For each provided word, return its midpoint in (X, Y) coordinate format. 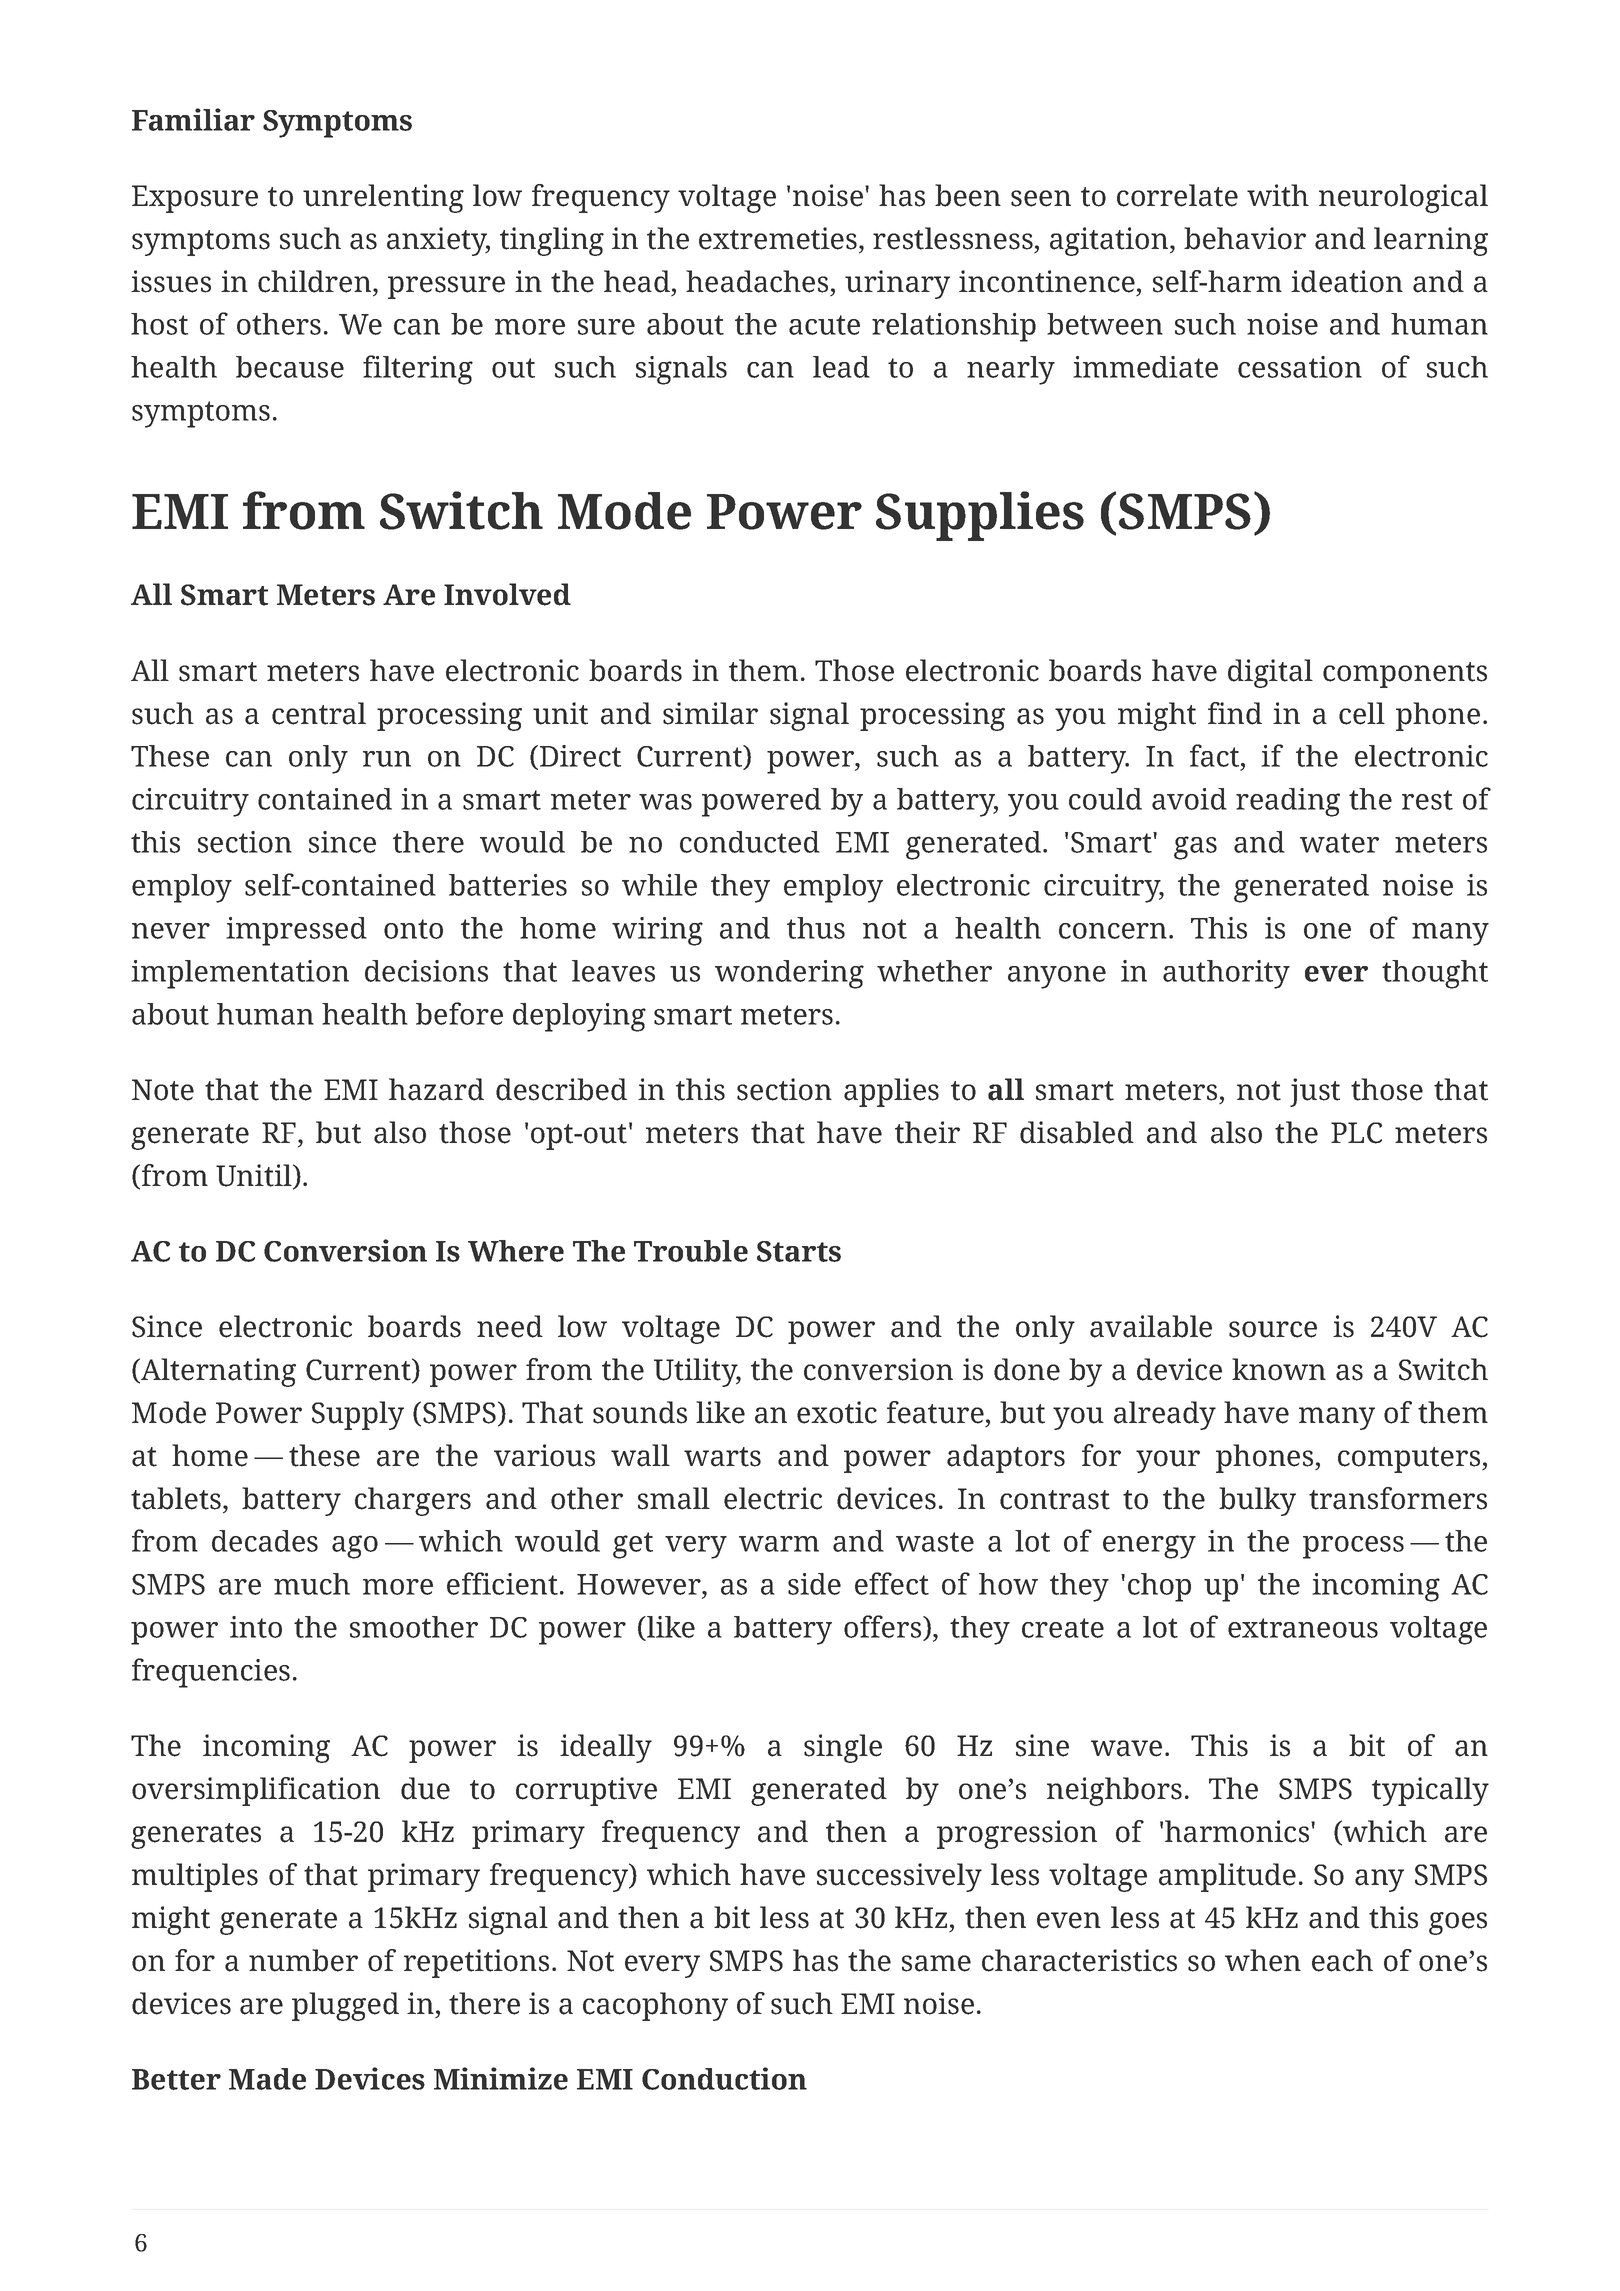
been (968, 195)
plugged (345, 2006)
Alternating (217, 1372)
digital (1270, 673)
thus (816, 928)
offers (884, 1628)
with (1278, 195)
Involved (507, 594)
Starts (799, 1251)
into (256, 1627)
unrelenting (383, 198)
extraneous (1303, 1628)
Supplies (980, 516)
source (1273, 1329)
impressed (296, 931)
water (1339, 843)
